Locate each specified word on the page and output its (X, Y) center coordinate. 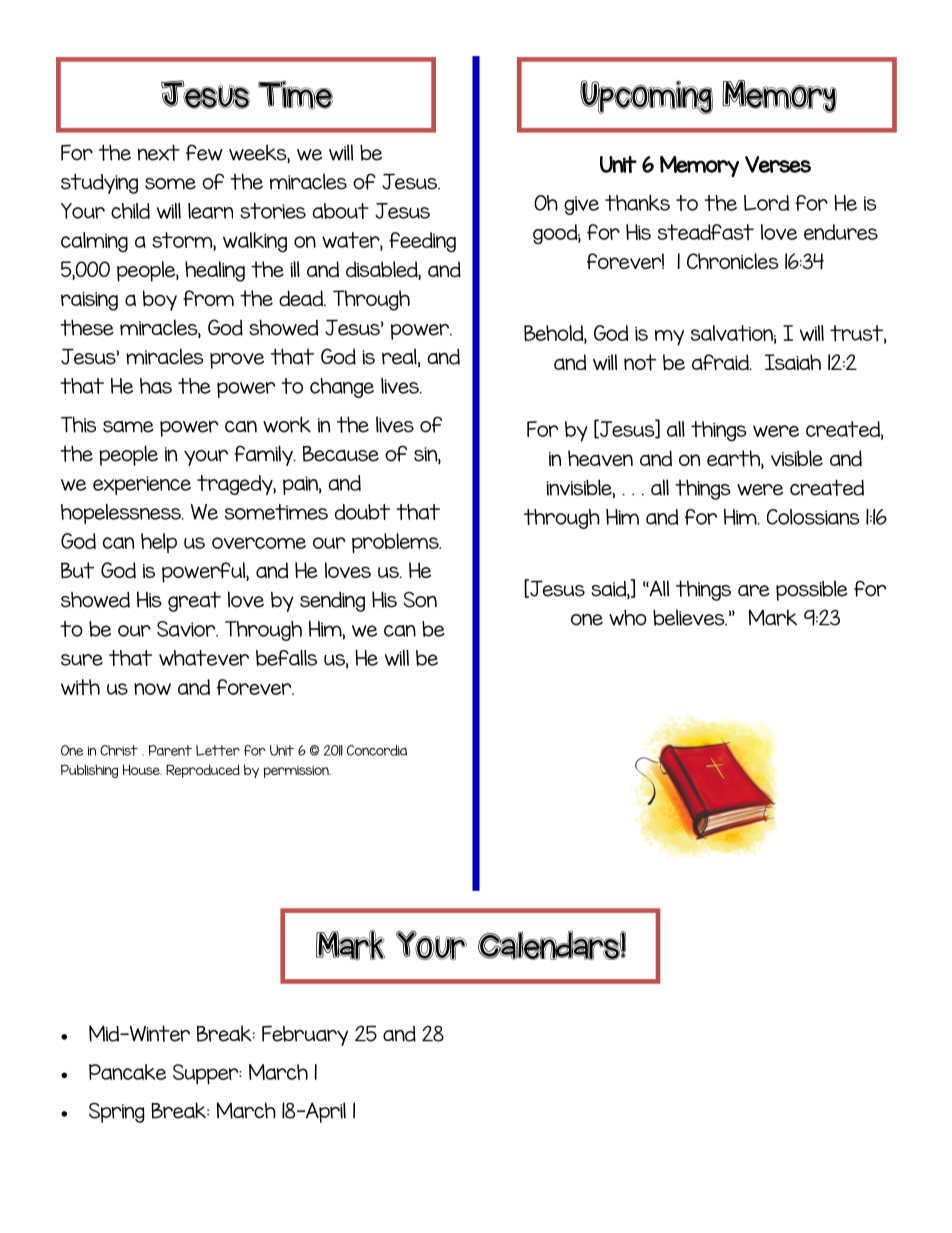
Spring (117, 1113)
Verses (778, 164)
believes (690, 617)
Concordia (377, 750)
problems (396, 543)
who (628, 617)
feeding (422, 242)
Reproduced (203, 771)
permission (297, 771)
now (152, 689)
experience (142, 485)
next (159, 152)
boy (160, 300)
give (581, 205)
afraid (721, 362)
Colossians (813, 517)
